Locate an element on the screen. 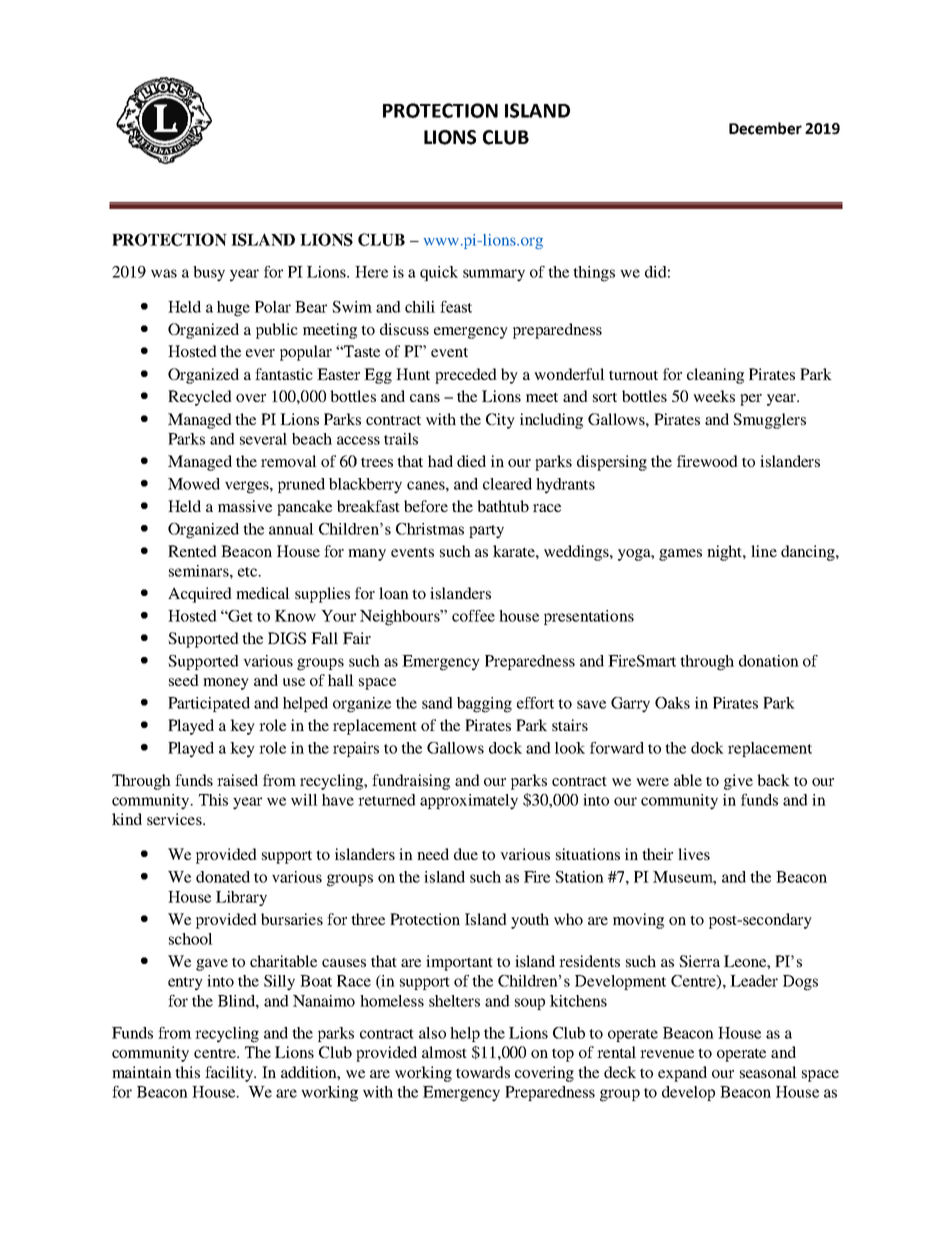 This screenshot has width=952, height=1233. services is located at coordinates (175, 819).
